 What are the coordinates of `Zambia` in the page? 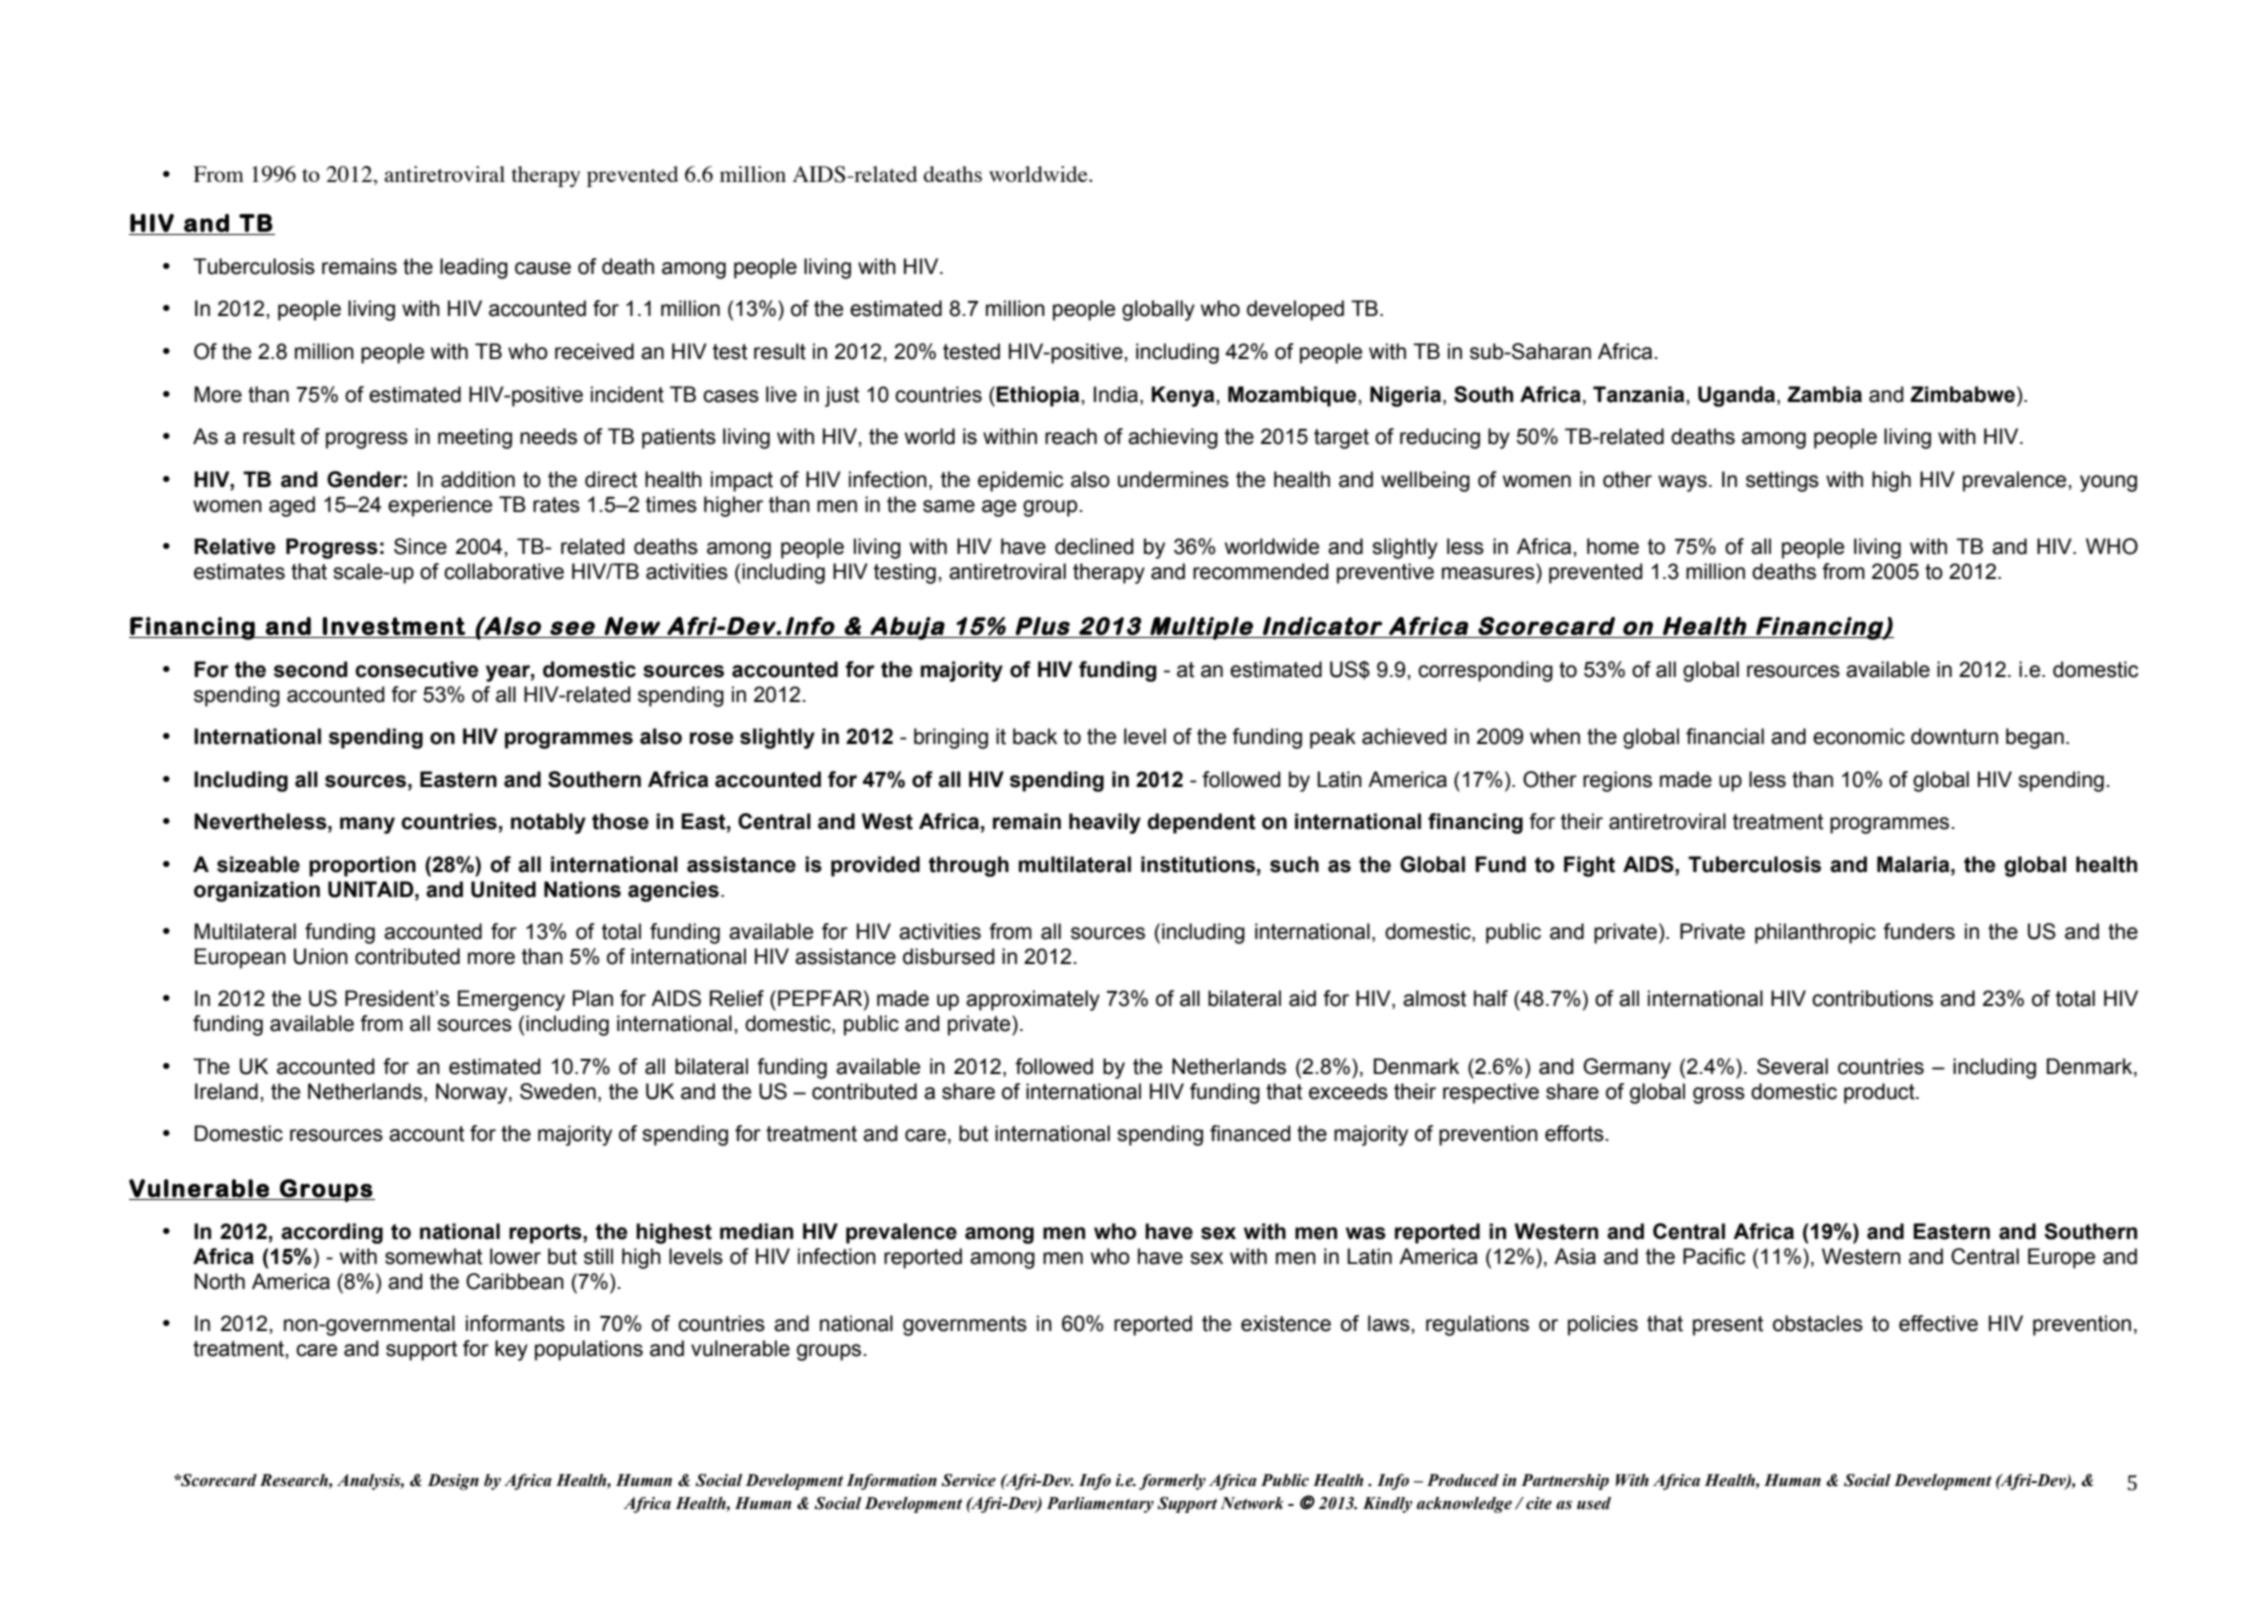 It's located at (1824, 394).
